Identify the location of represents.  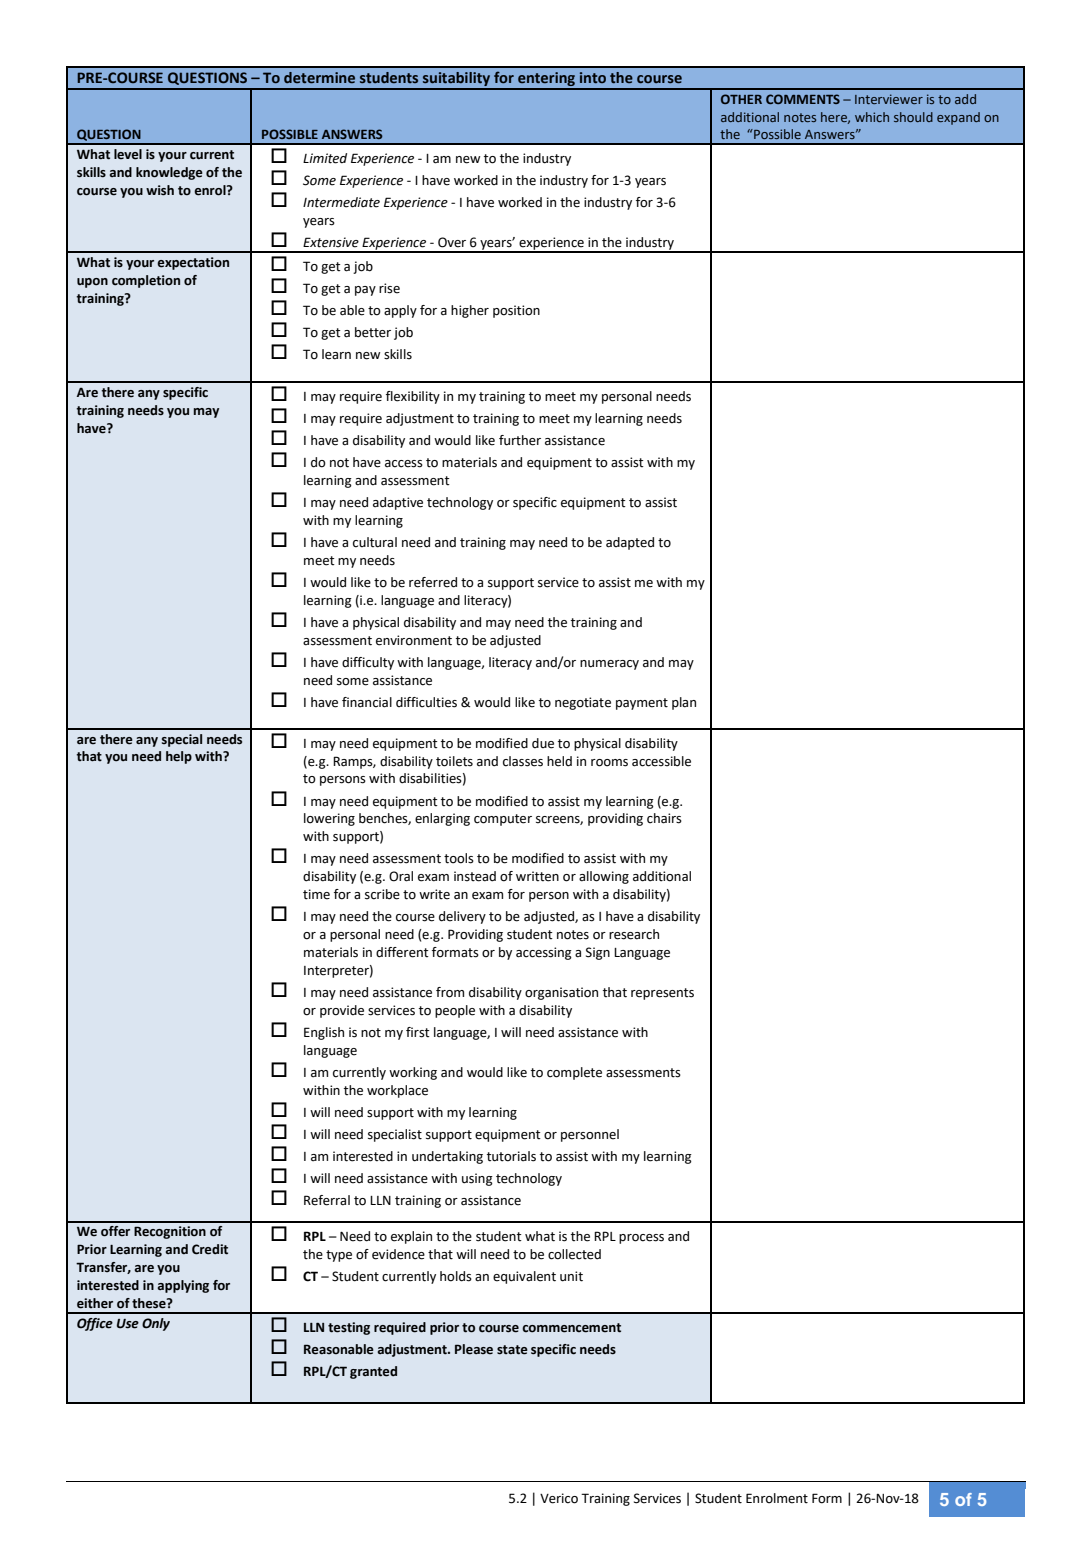
(662, 994).
